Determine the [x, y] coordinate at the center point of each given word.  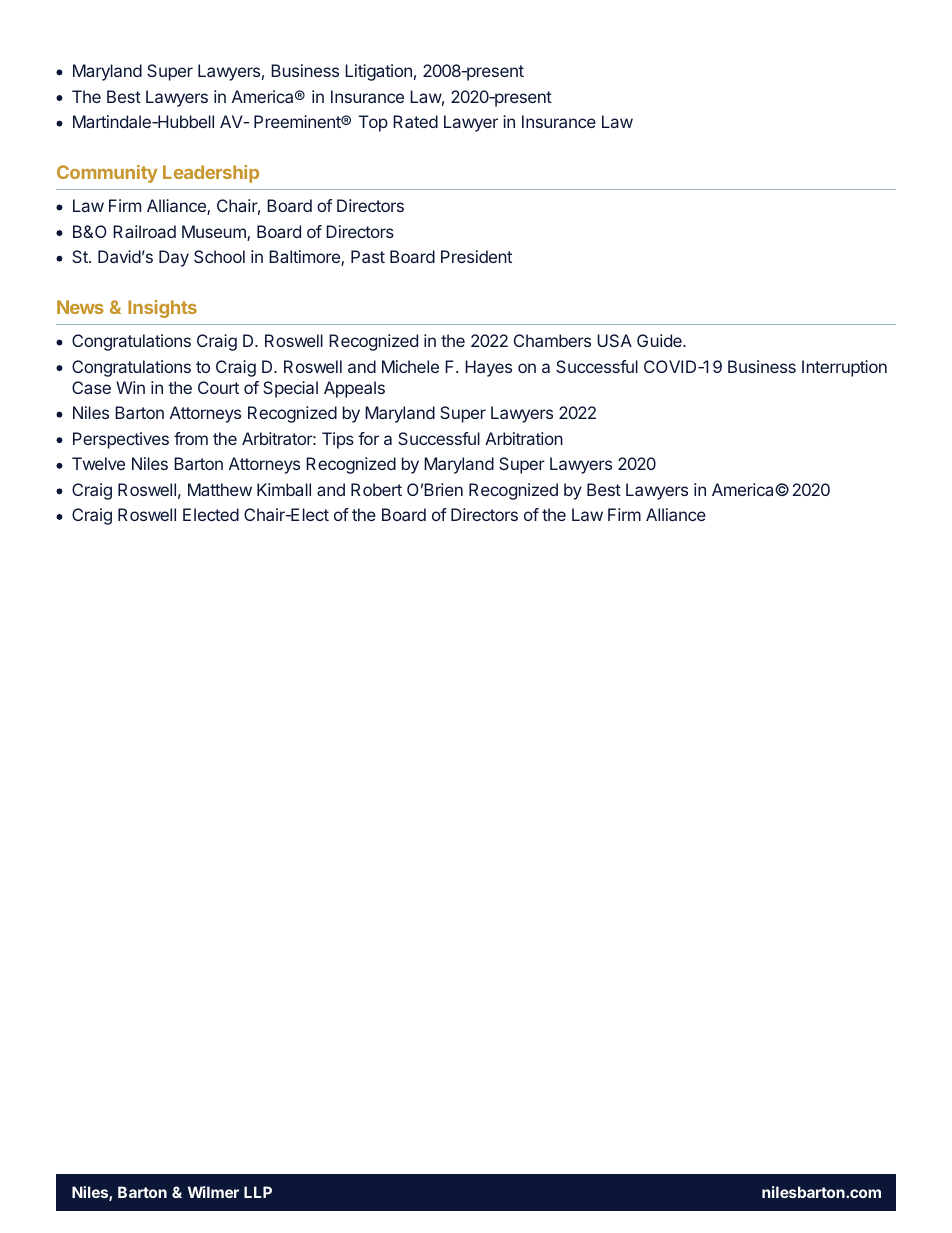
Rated [415, 121]
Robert [376, 489]
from [191, 438]
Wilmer [213, 1192]
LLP [258, 1192]
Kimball [284, 489]
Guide [660, 340]
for [368, 438]
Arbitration [524, 438]
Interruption [844, 368]
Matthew [220, 489]
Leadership [211, 174]
